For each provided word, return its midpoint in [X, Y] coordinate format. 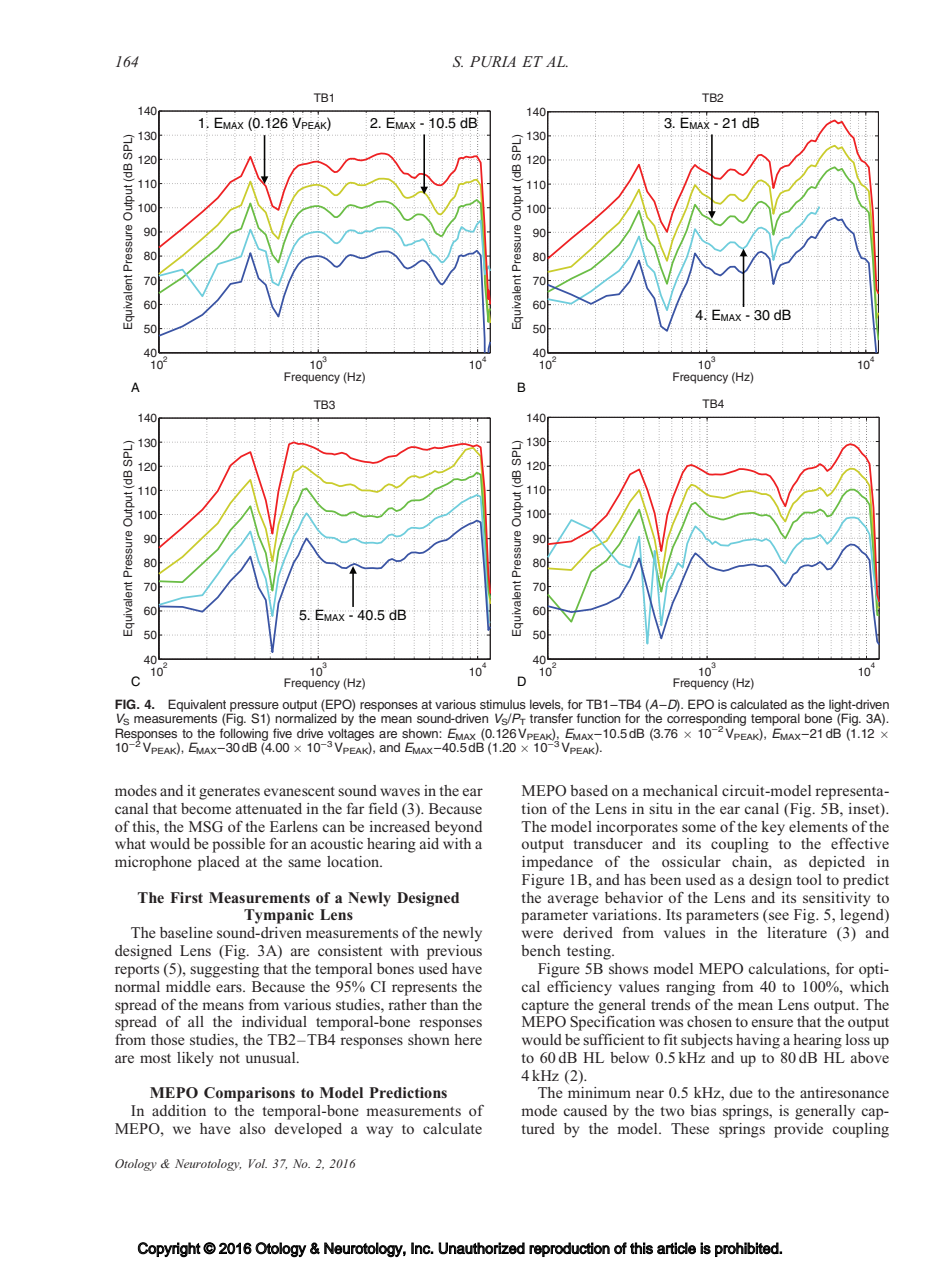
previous [454, 952]
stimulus [503, 704]
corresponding [706, 719]
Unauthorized [481, 1248]
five [282, 733]
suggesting [224, 970]
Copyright [169, 1250]
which [869, 986]
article [676, 1248]
